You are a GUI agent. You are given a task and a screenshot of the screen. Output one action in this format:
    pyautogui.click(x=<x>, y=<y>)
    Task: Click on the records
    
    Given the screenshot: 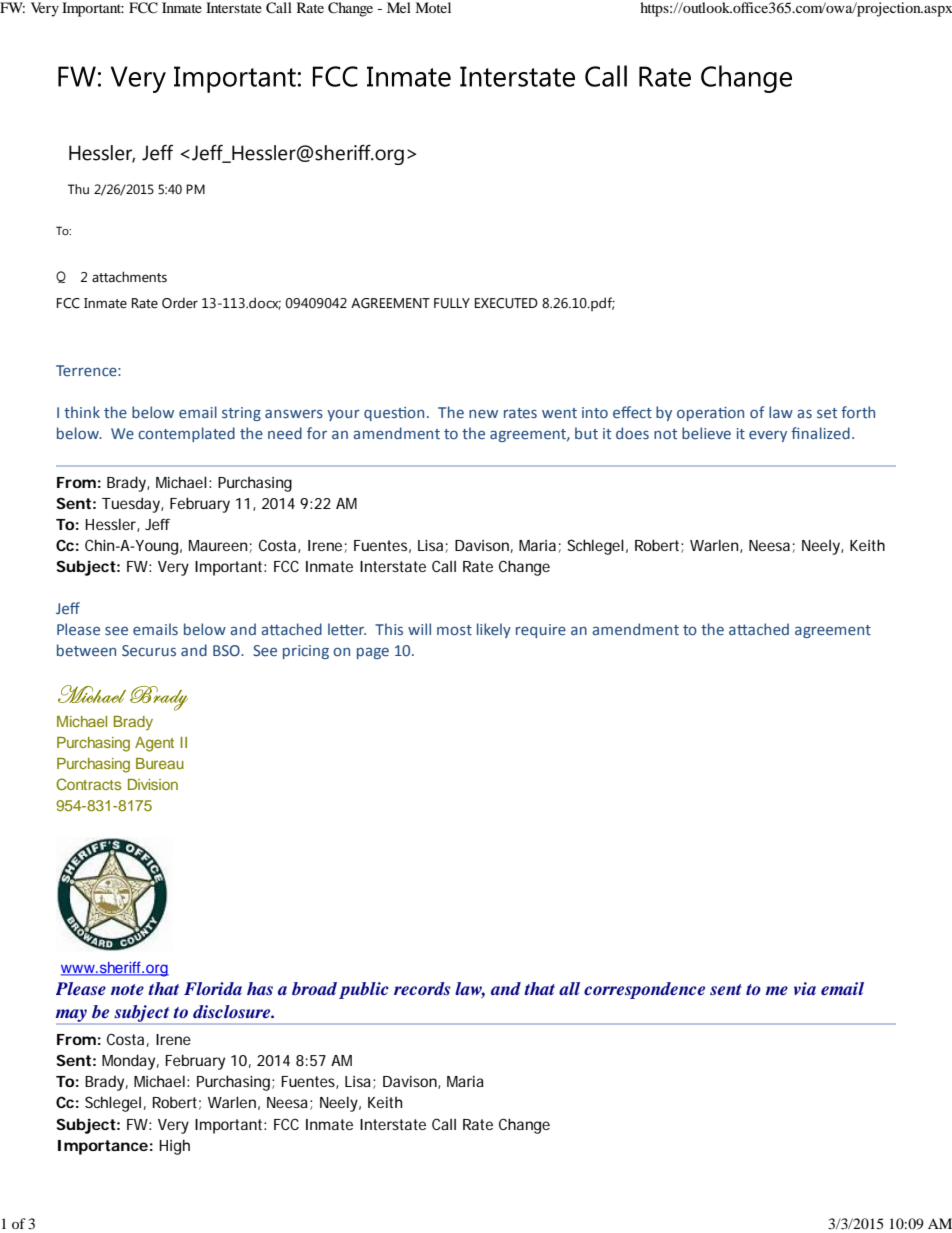 What is the action you would take?
    pyautogui.click(x=422, y=988)
